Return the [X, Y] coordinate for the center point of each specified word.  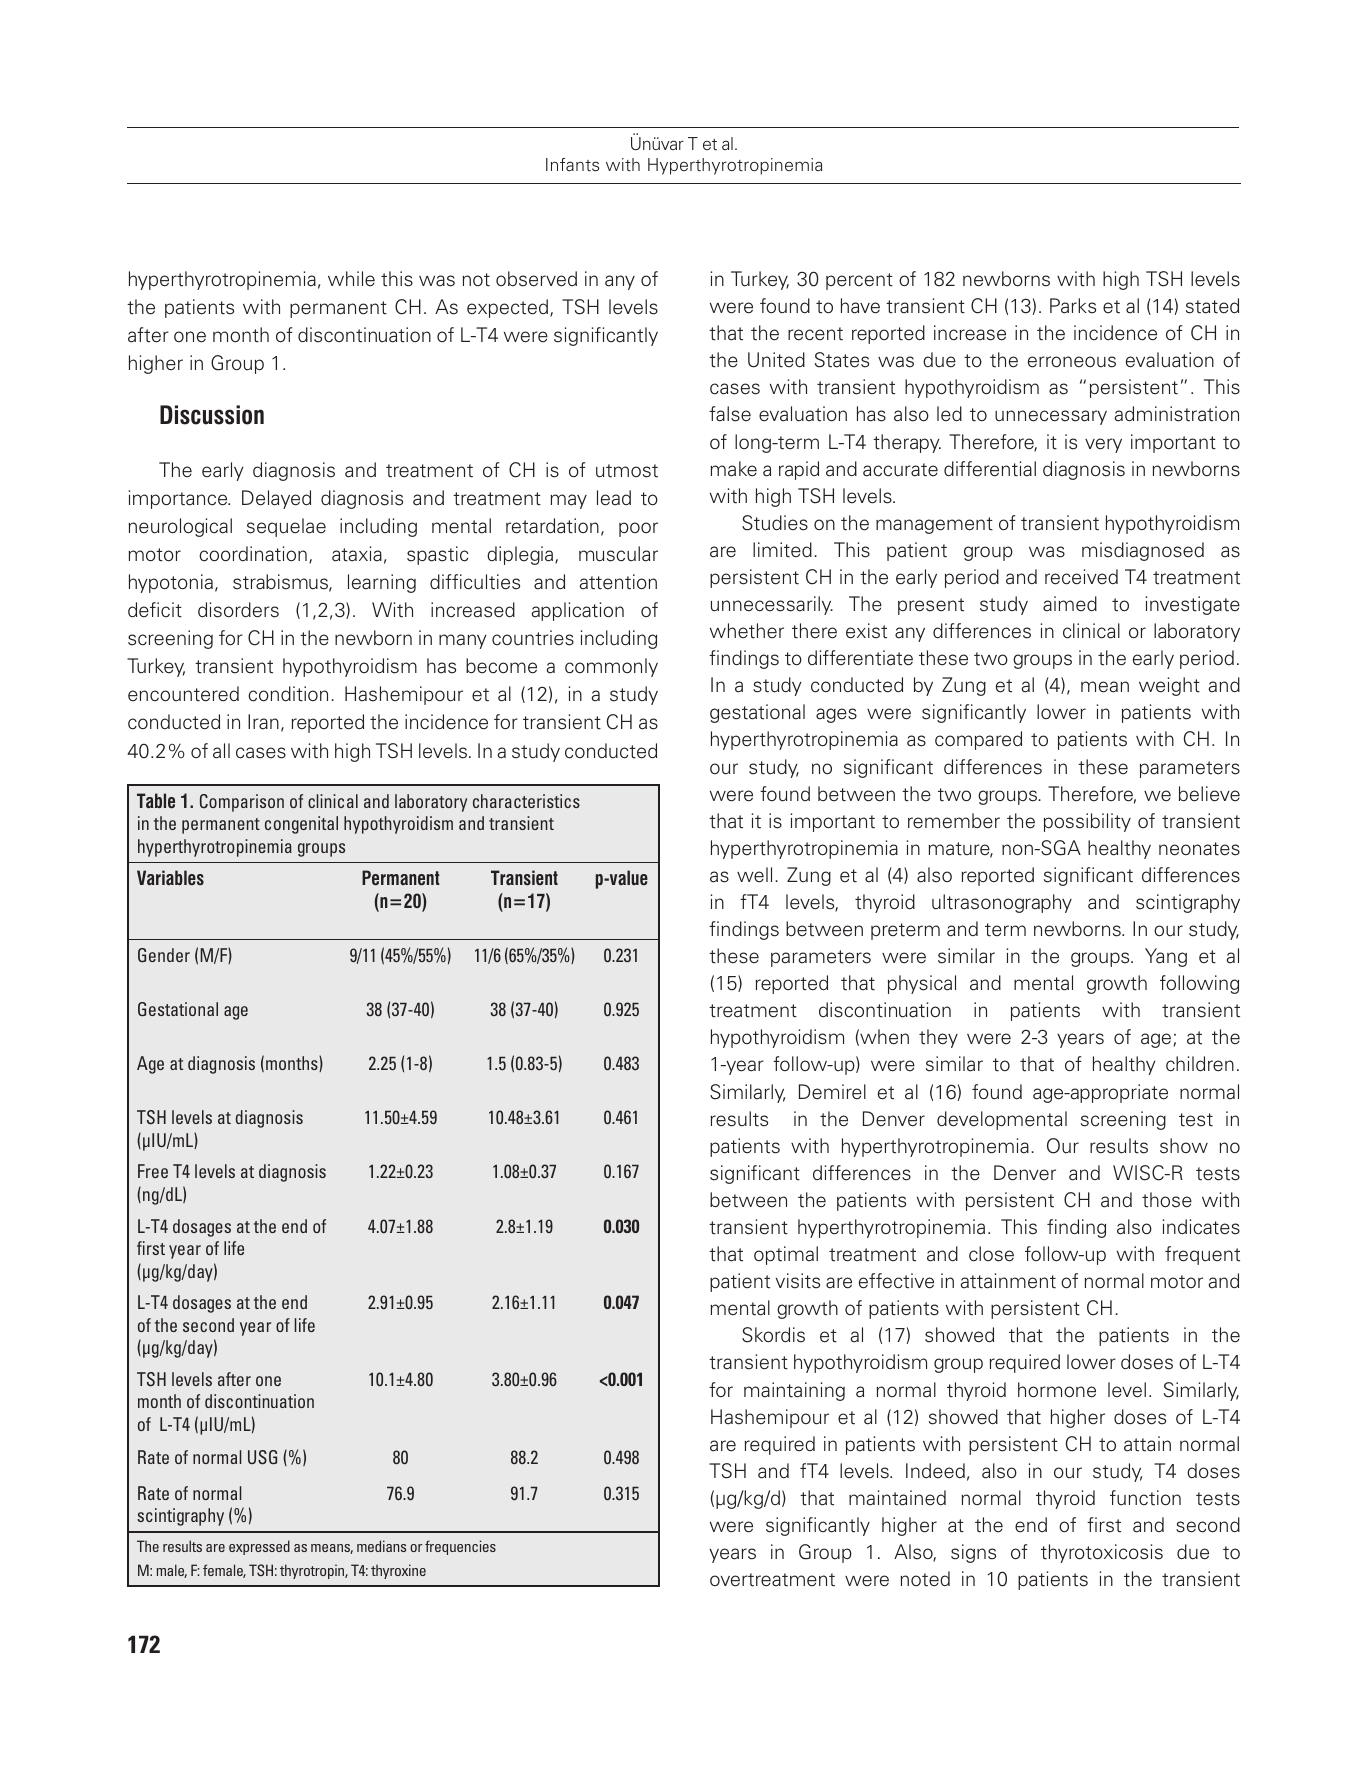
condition [288, 694]
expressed [259, 1547]
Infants [572, 165]
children [1200, 1064]
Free [153, 1171]
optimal [786, 1255]
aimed [1070, 604]
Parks [1073, 306]
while [351, 279]
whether [747, 631]
